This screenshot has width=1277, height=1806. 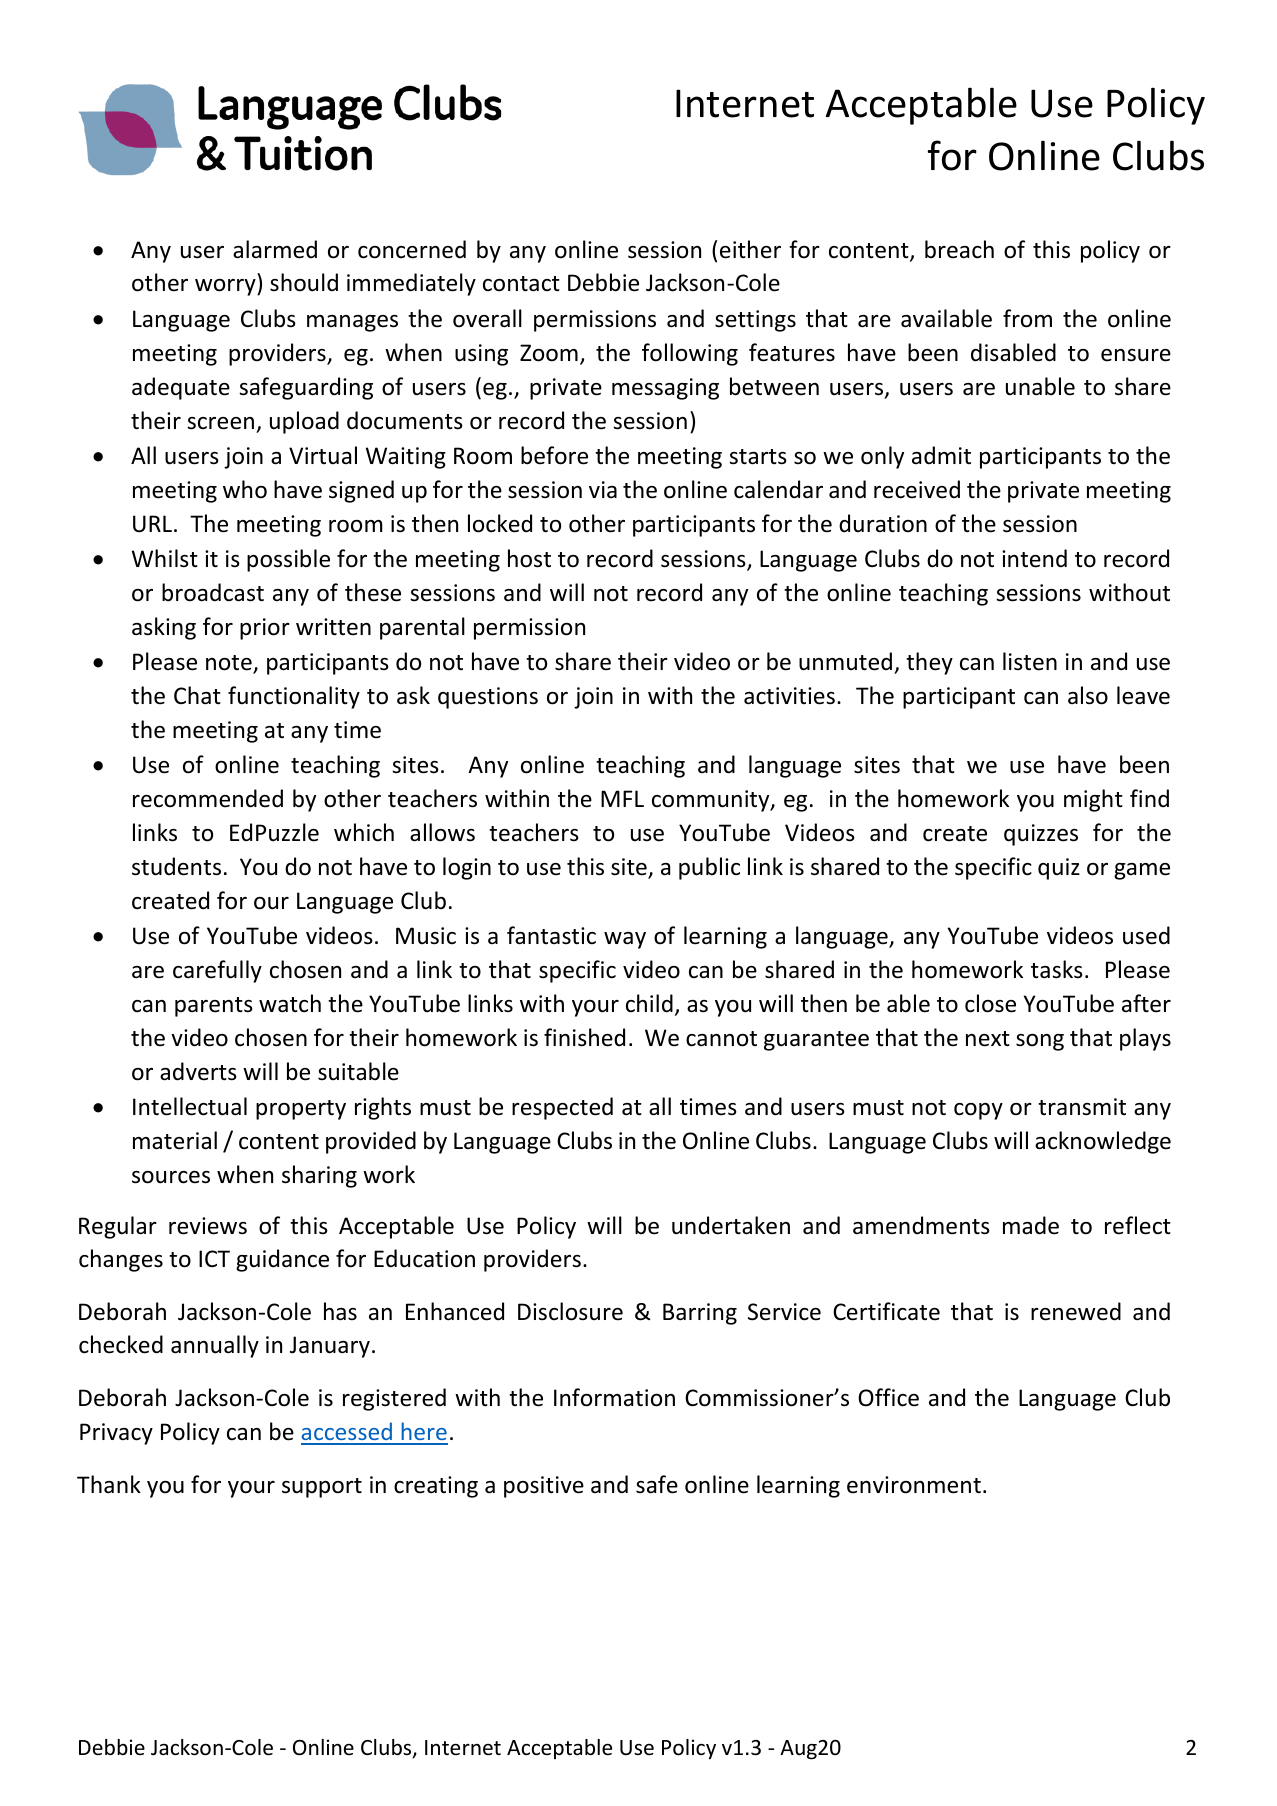 I want to click on adverts, so click(x=198, y=1071).
